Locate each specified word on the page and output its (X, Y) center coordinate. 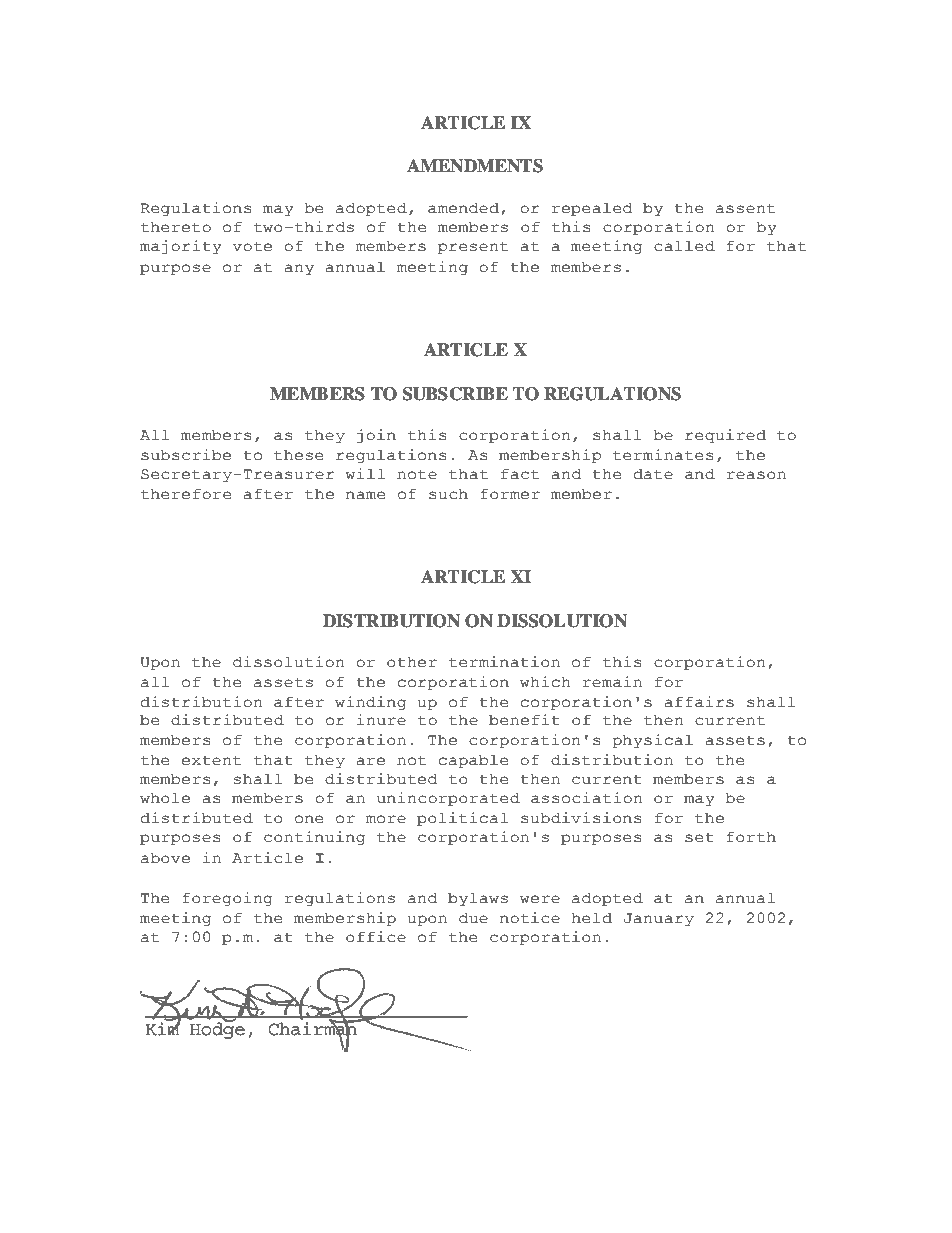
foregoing (227, 899)
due (473, 918)
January (659, 919)
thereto (176, 227)
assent (745, 208)
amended (463, 208)
